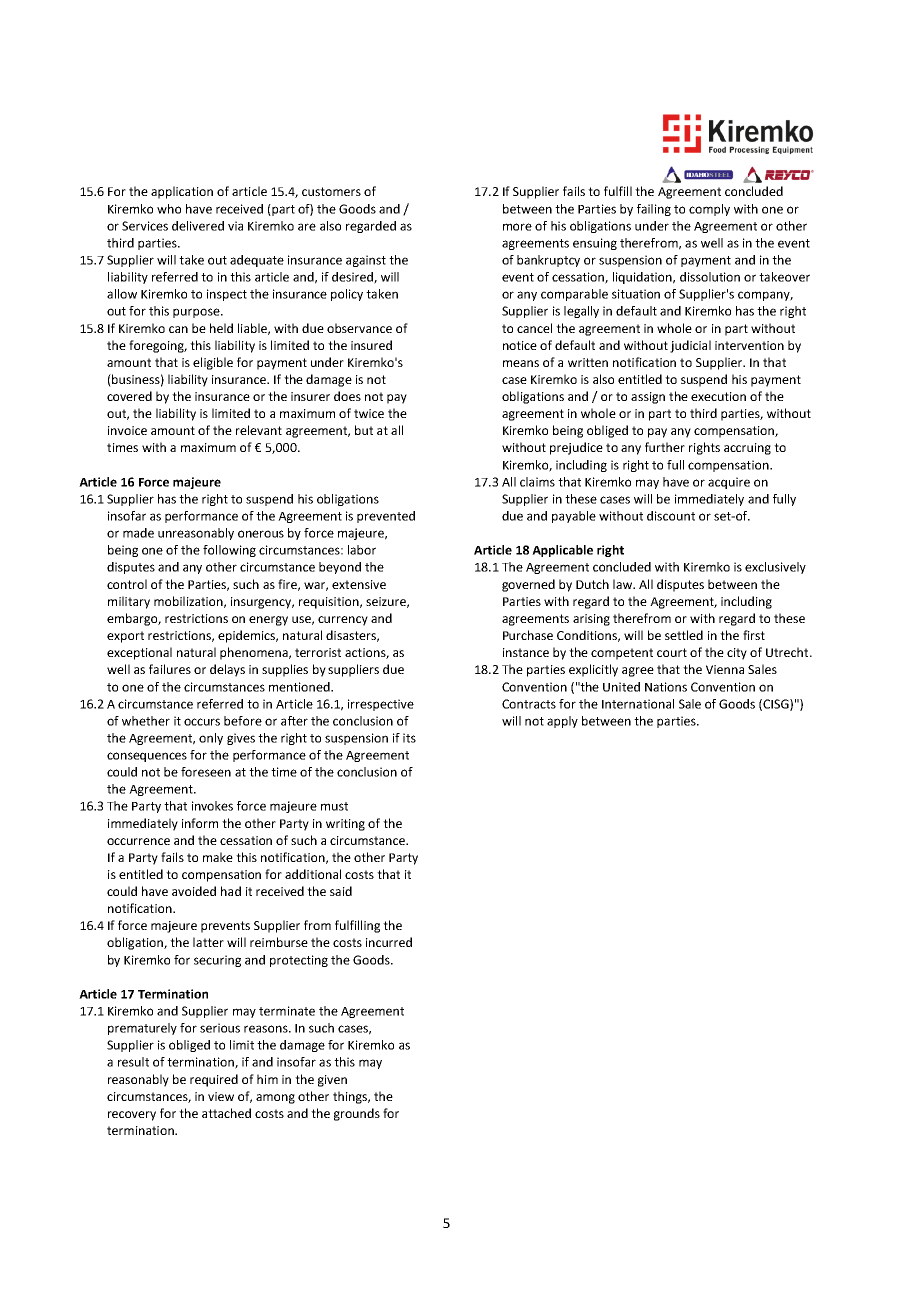 The image size is (924, 1308). Describe the element at coordinates (214, 1080) in the image. I see `required` at that location.
